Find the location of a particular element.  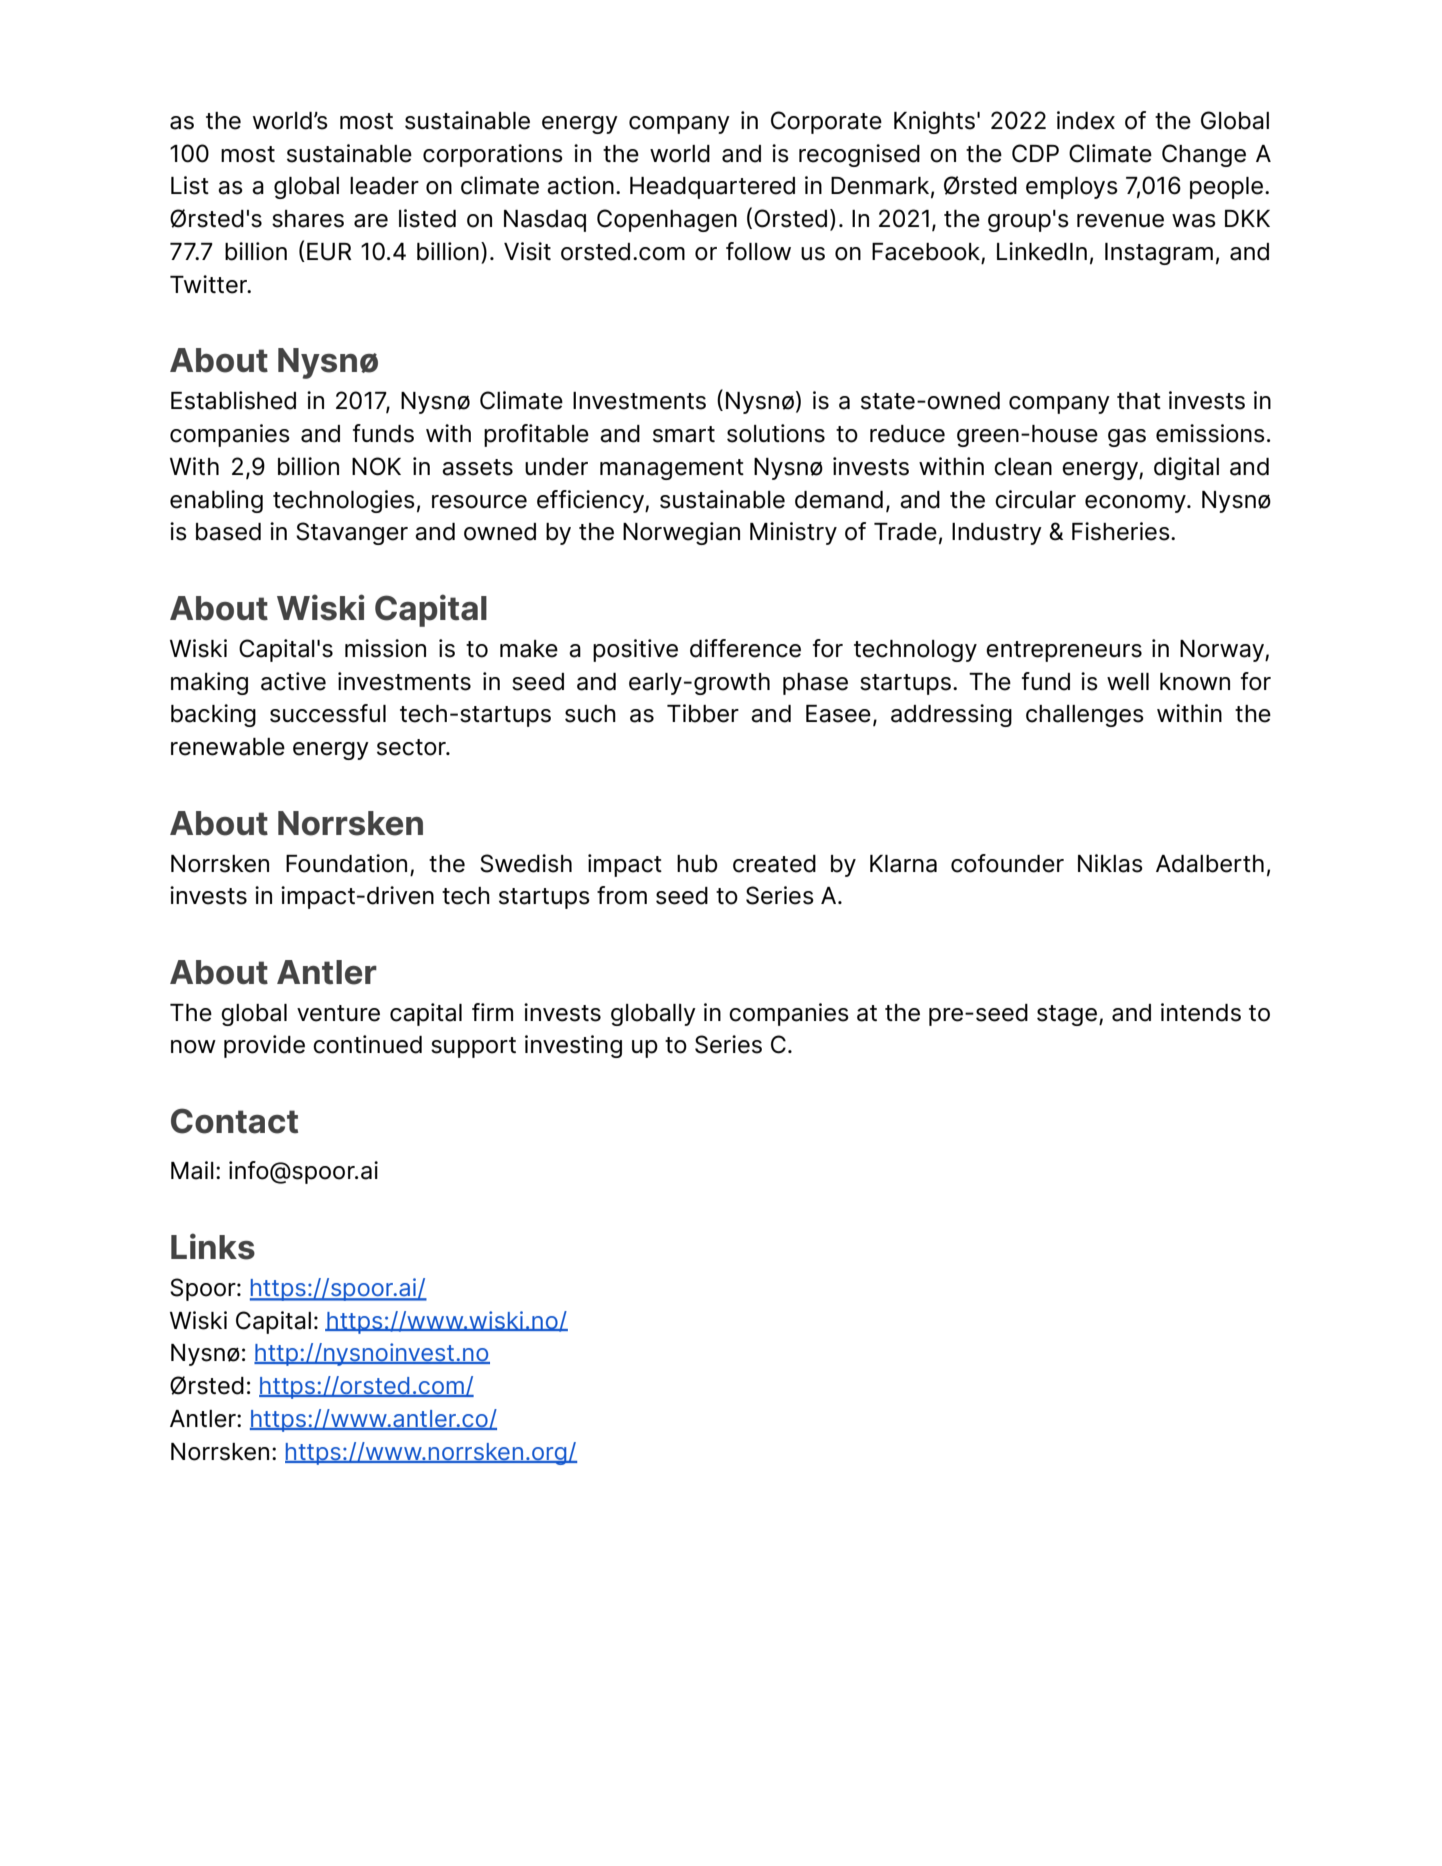

hub is located at coordinates (697, 864).
